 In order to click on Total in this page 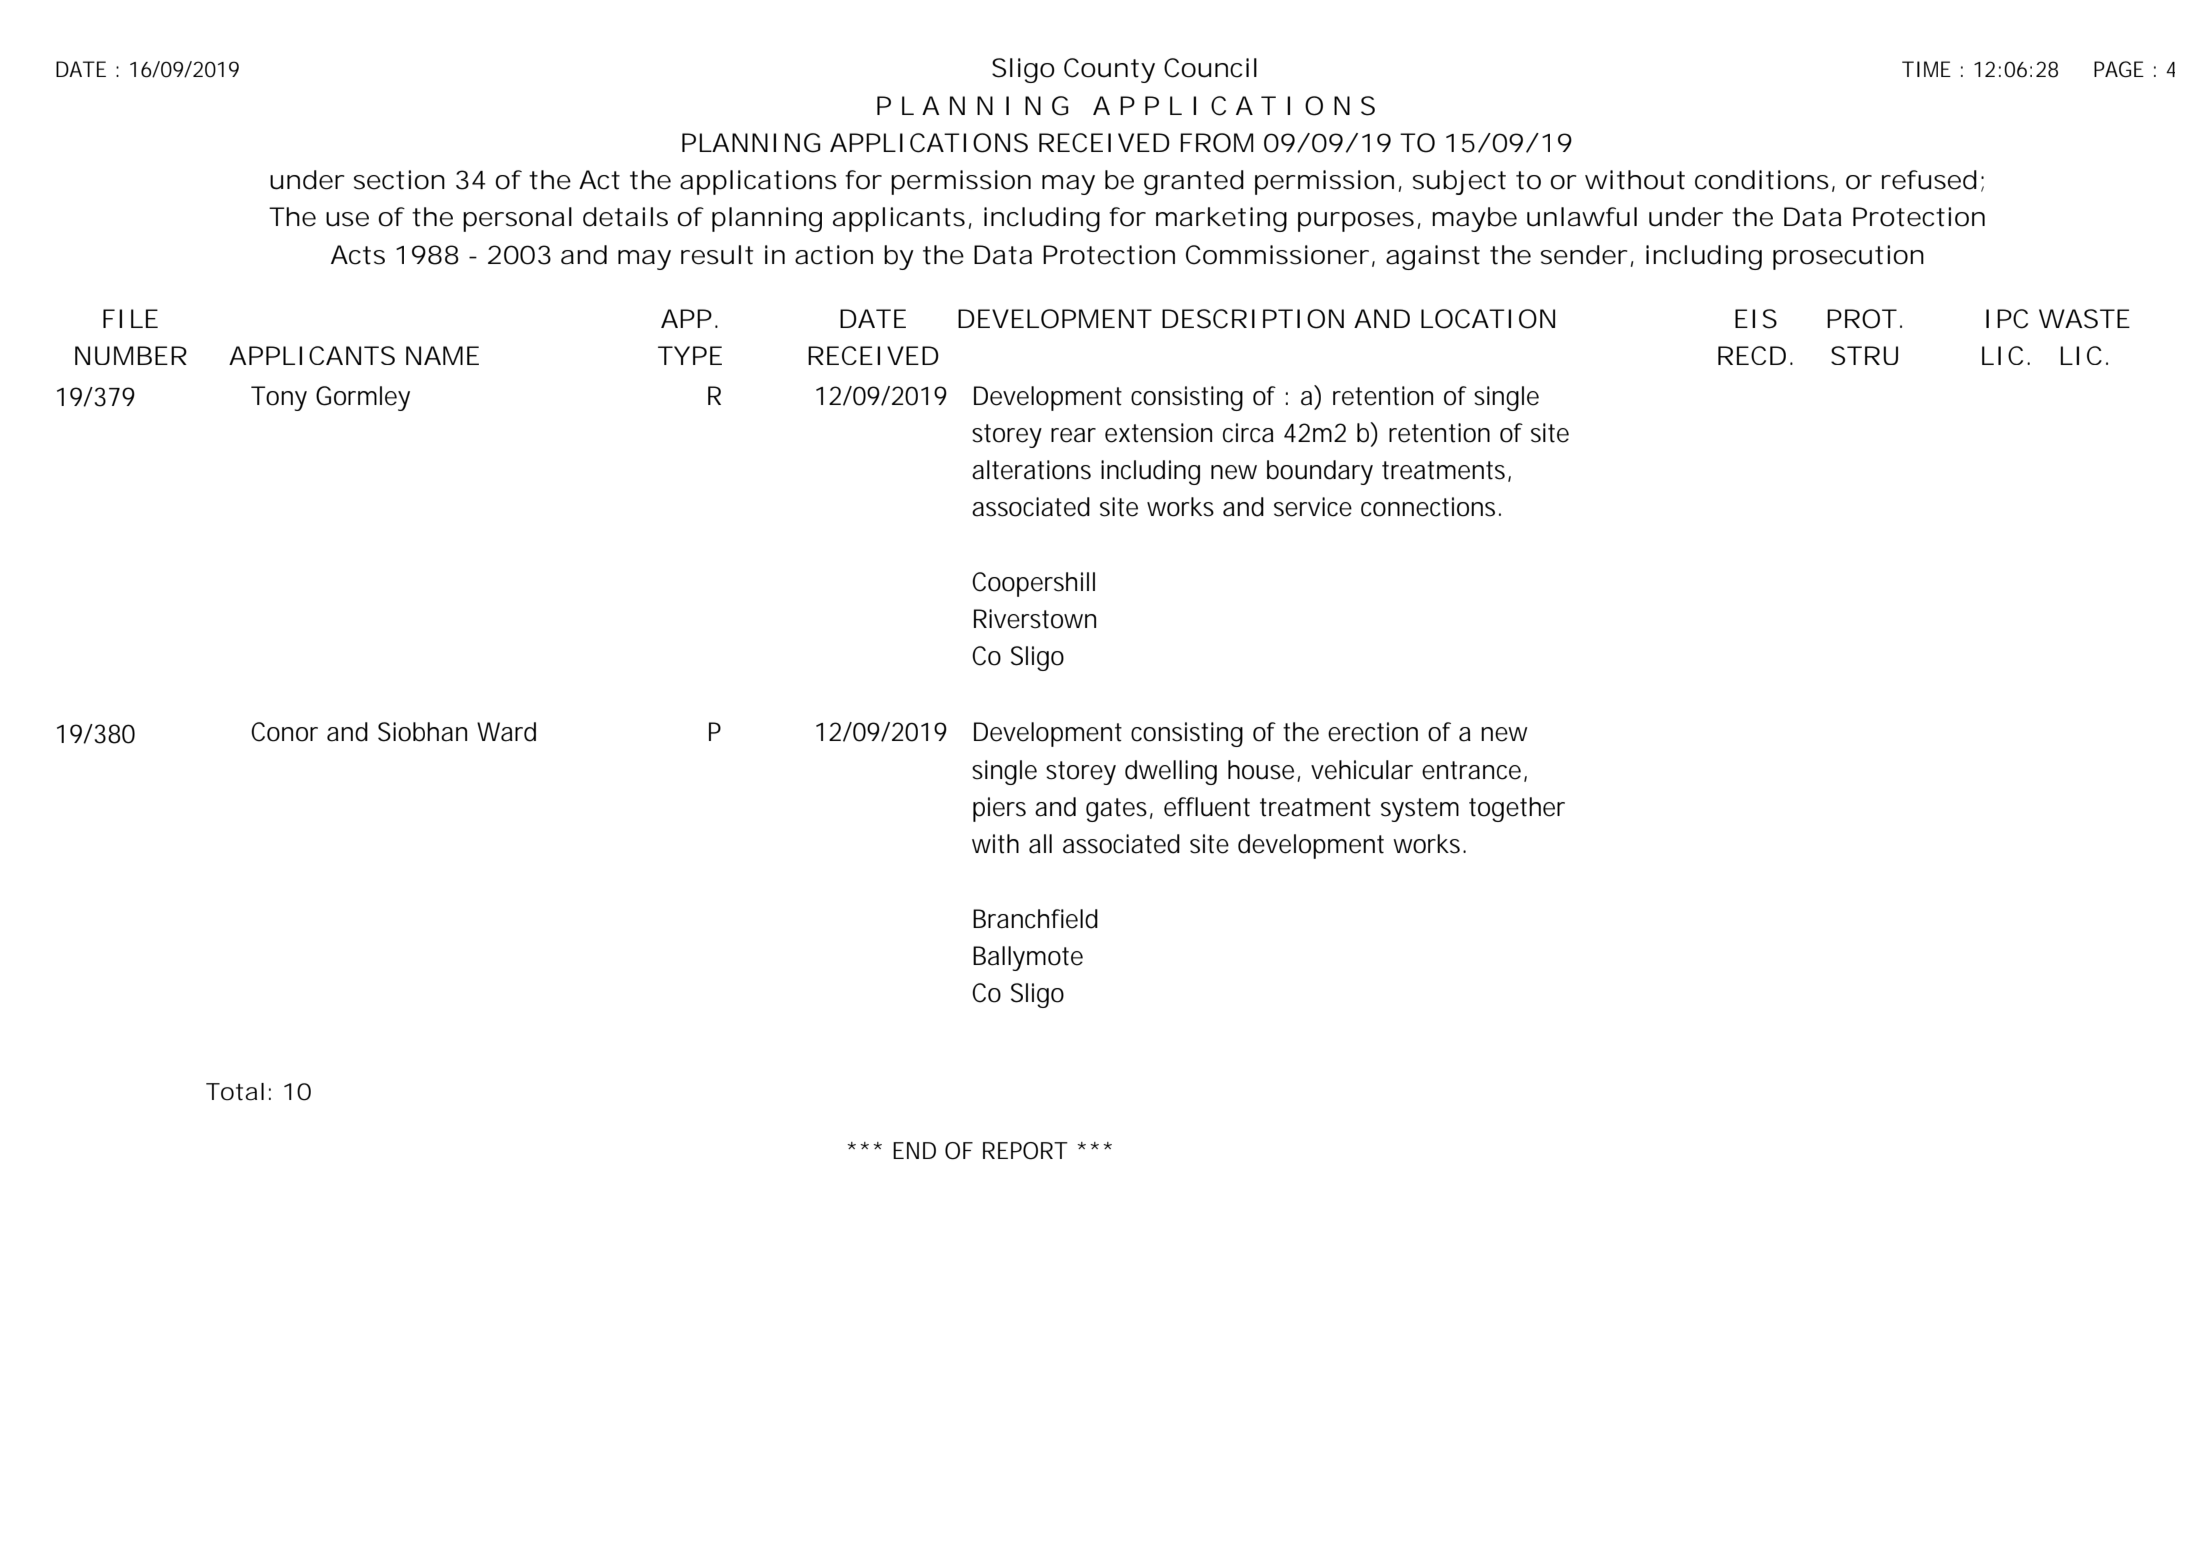, I will do `click(235, 1092)`.
